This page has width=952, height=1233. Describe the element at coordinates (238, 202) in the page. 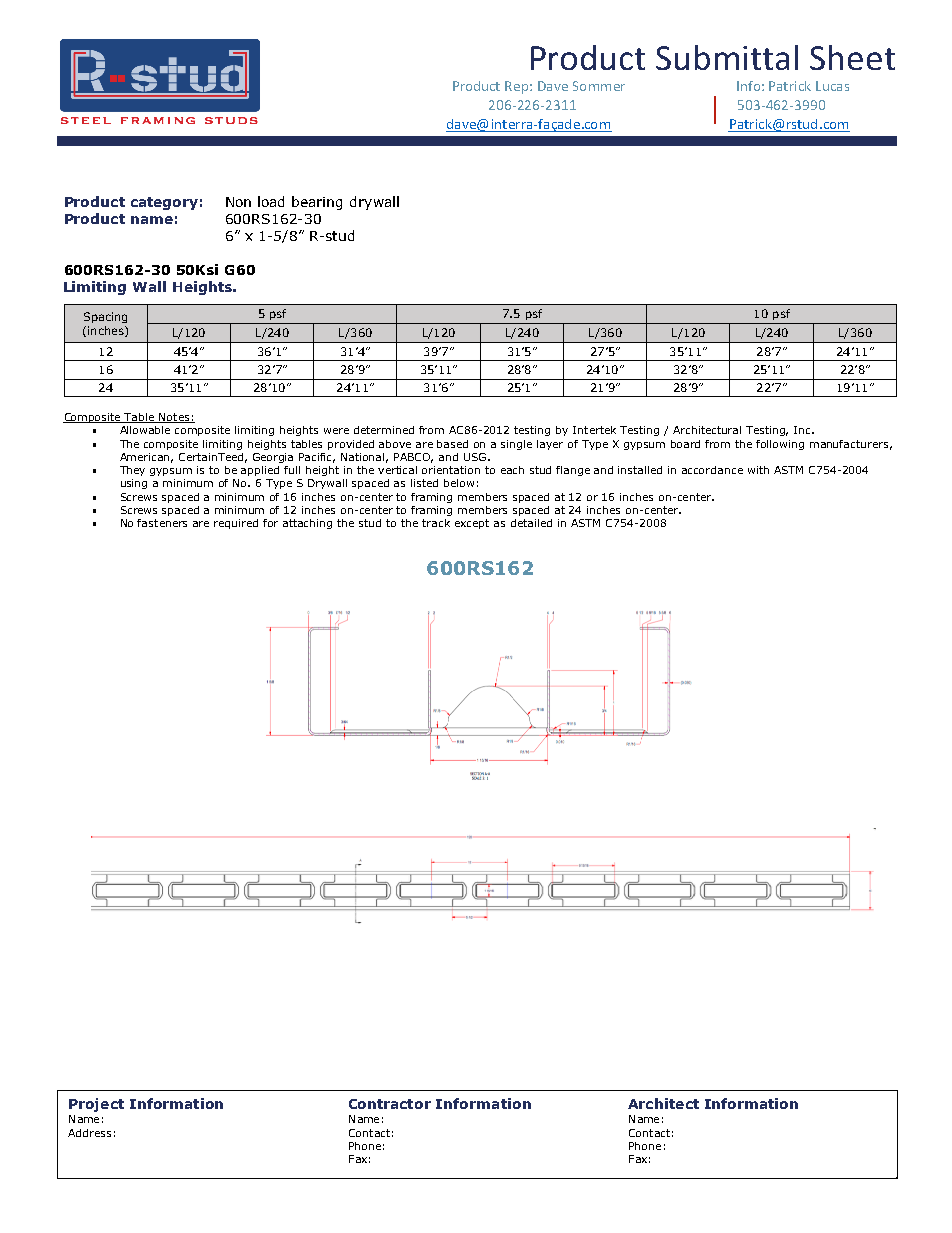

I see `Non` at that location.
